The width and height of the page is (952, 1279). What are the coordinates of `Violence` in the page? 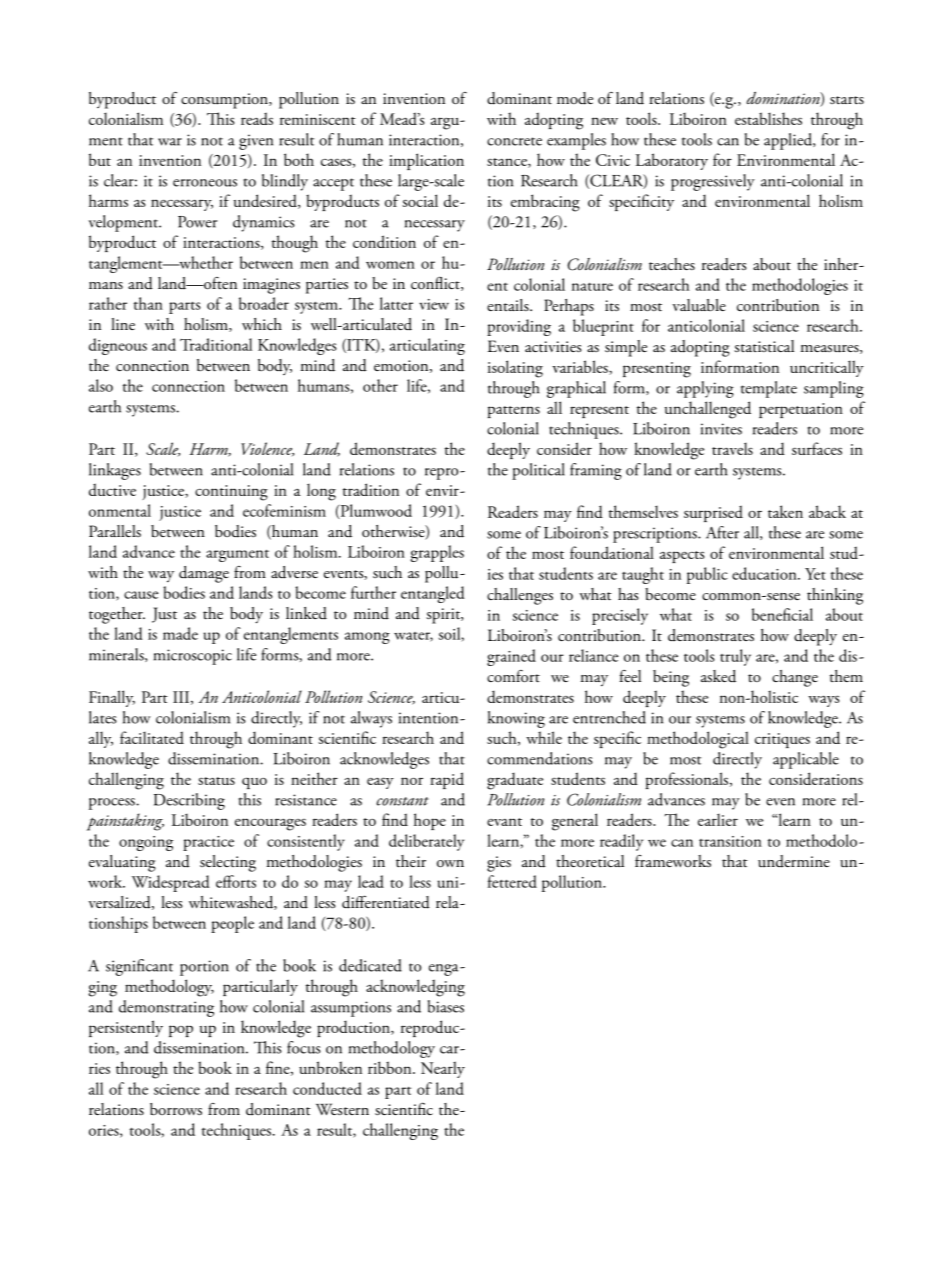 It's located at (267, 449).
